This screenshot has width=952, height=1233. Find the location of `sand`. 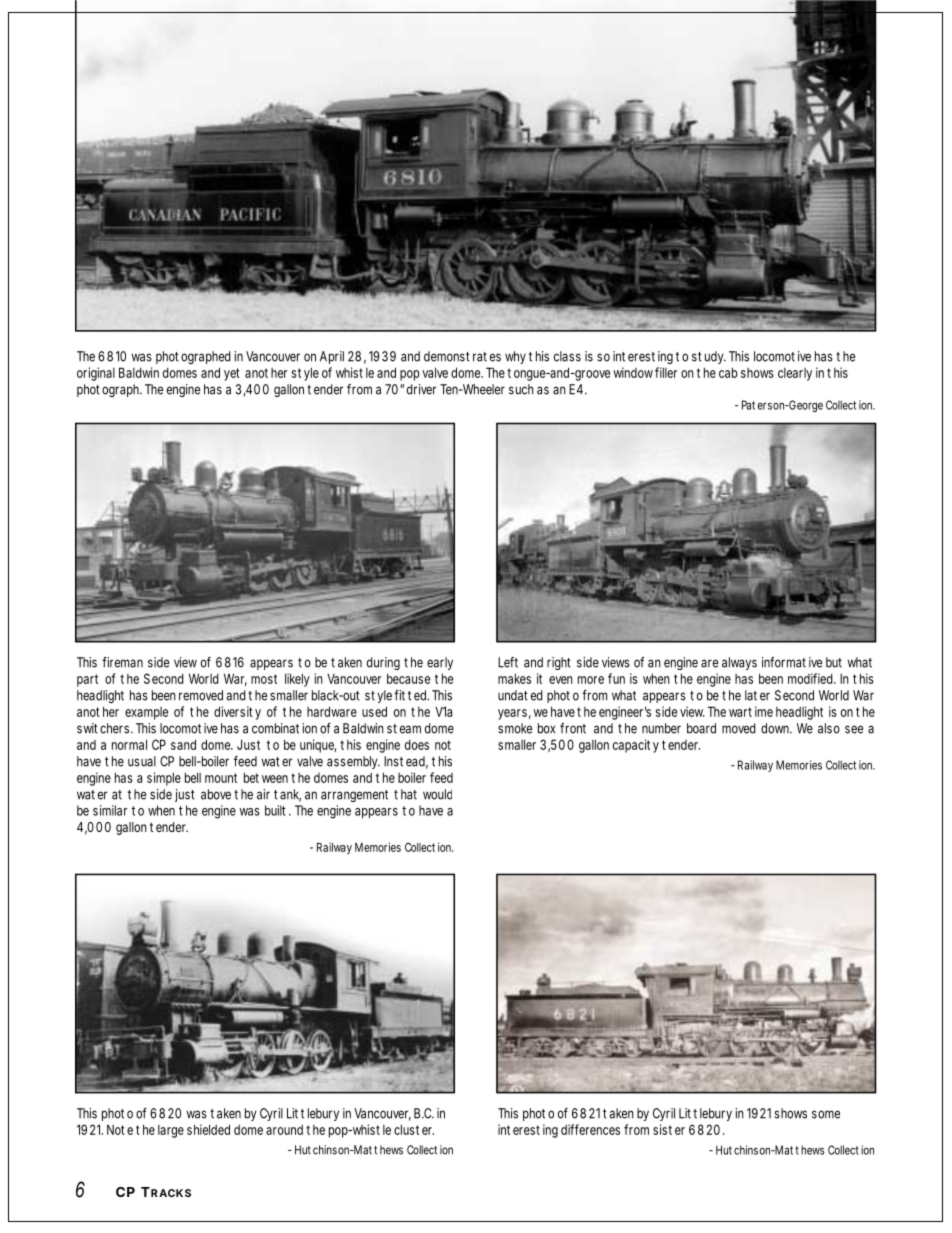

sand is located at coordinates (183, 744).
